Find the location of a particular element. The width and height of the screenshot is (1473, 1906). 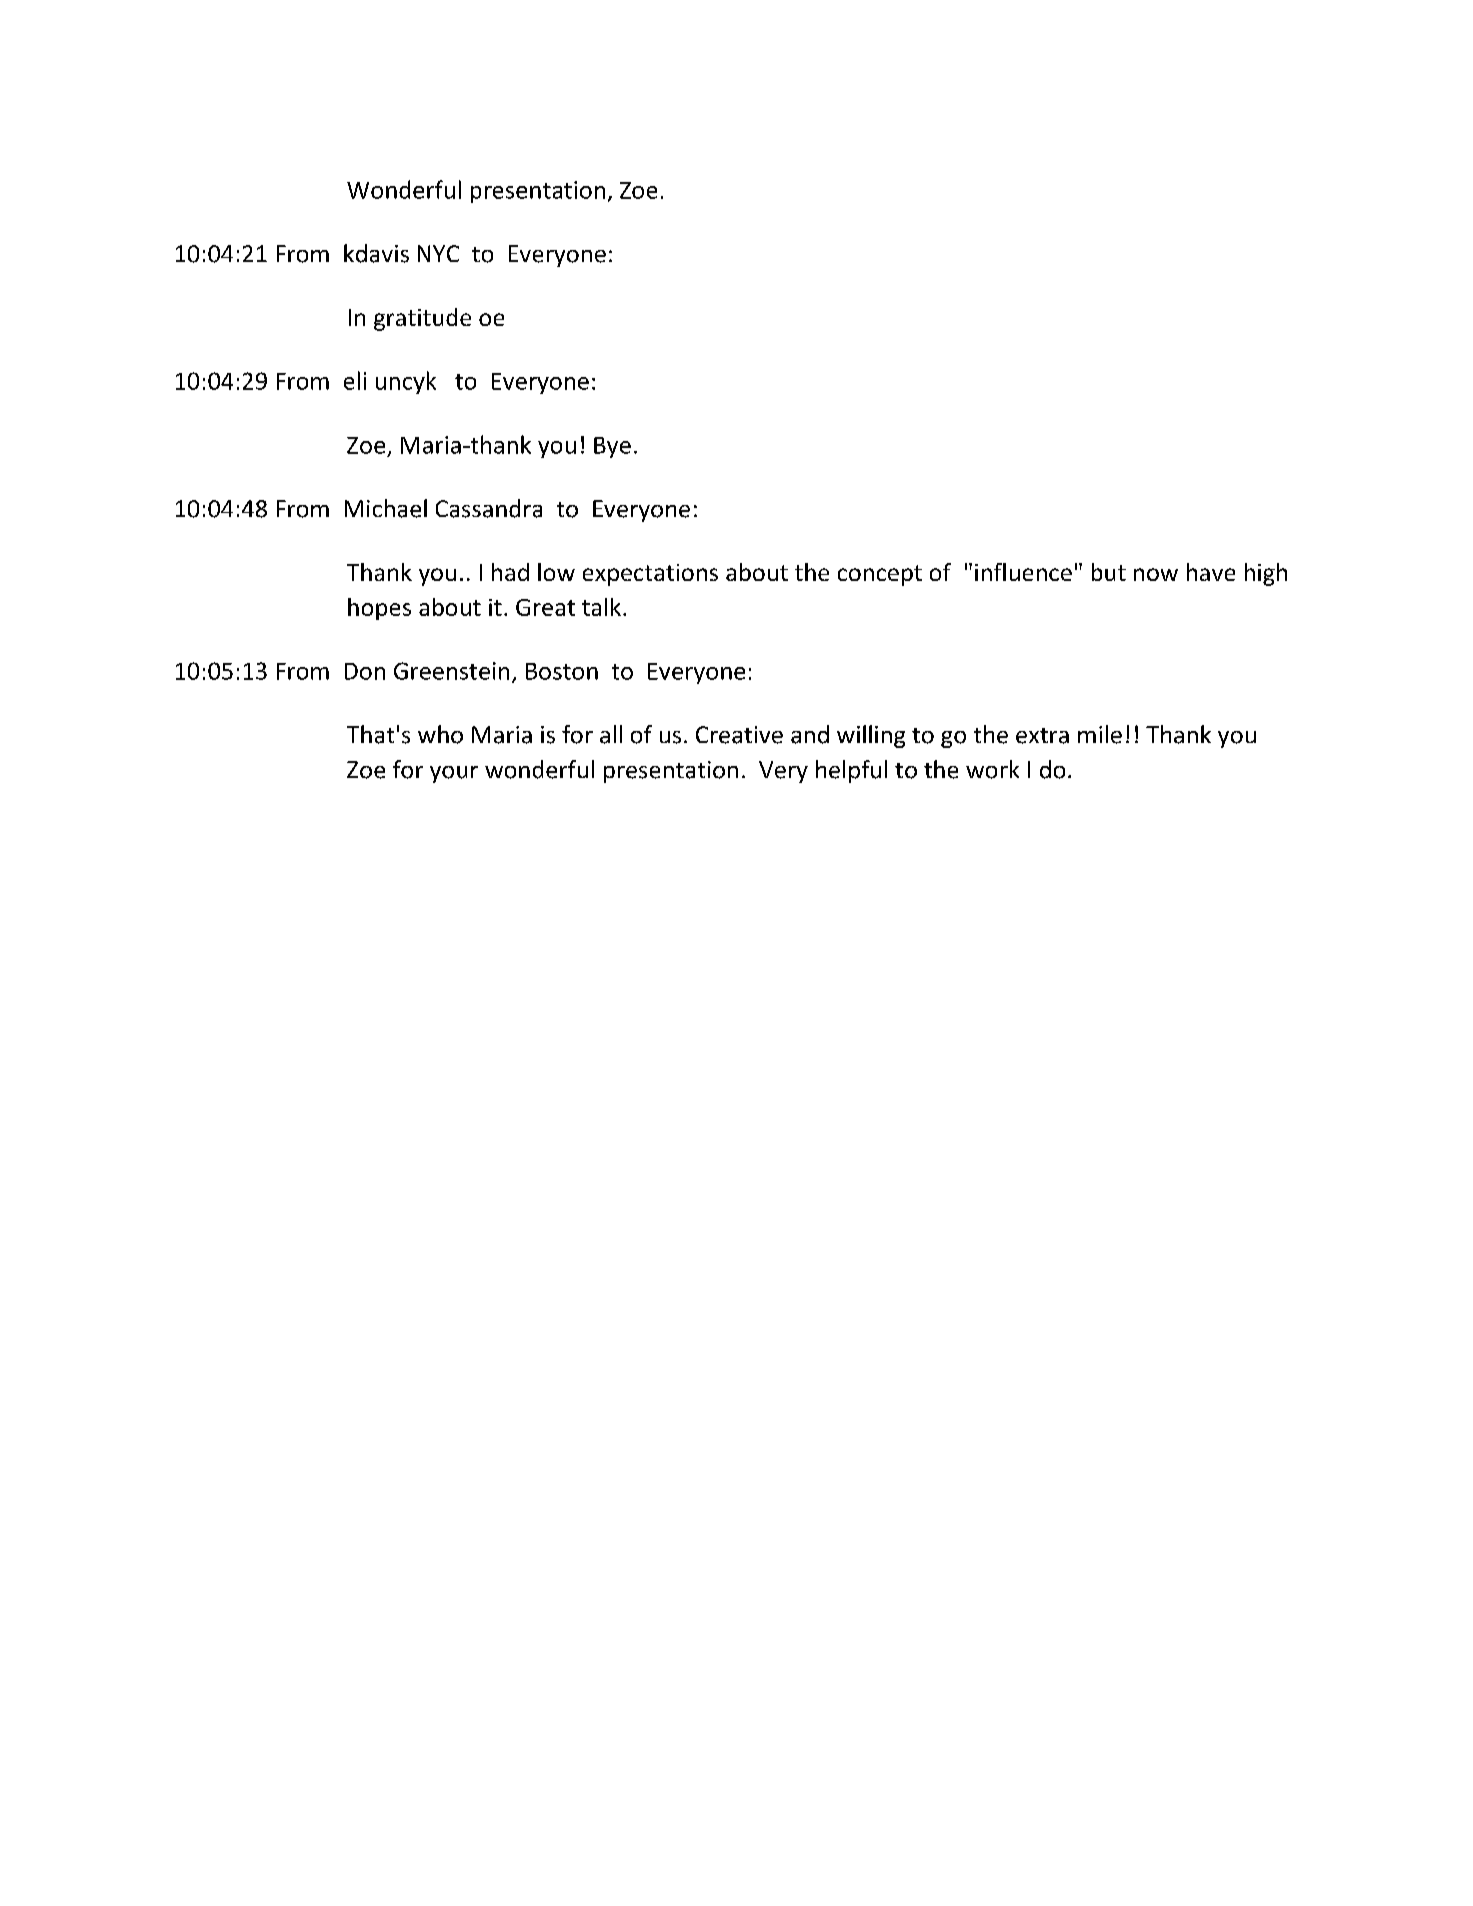

but is located at coordinates (1109, 572).
